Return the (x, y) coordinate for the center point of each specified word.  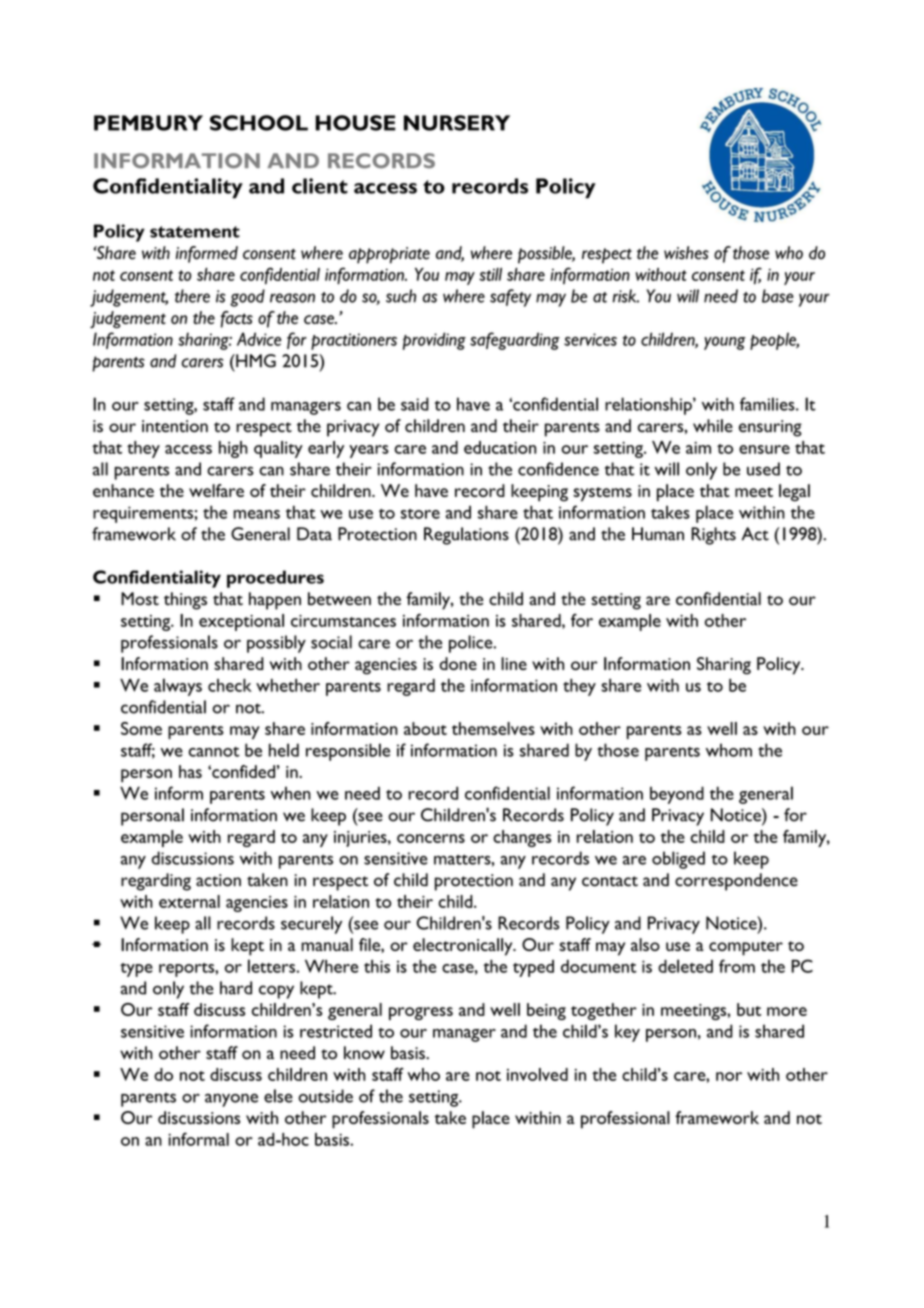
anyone (231, 1100)
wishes (686, 253)
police (472, 644)
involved (537, 1074)
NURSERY (457, 123)
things (185, 601)
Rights (713, 536)
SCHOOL (259, 123)
